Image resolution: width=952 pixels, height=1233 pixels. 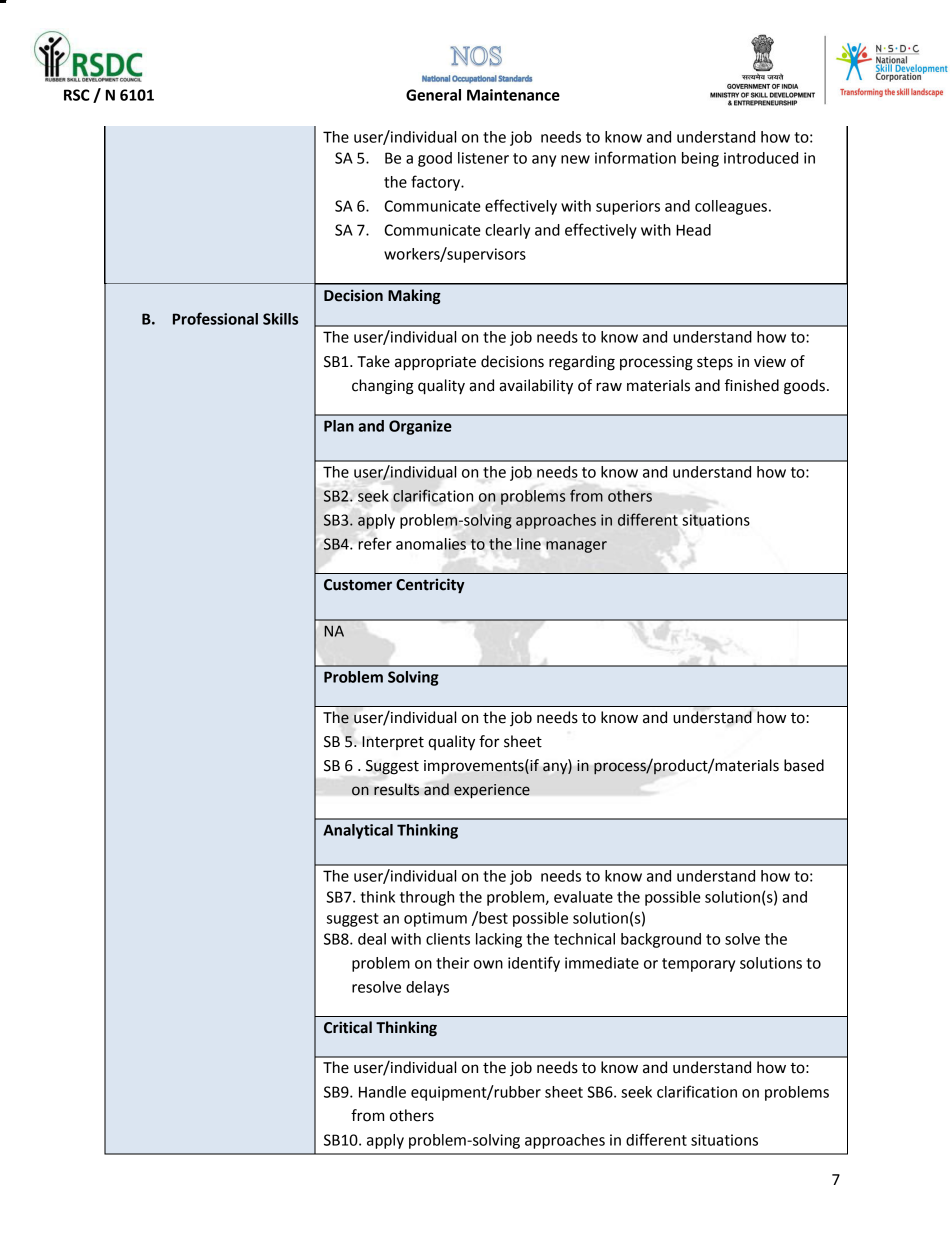 I want to click on Handle, so click(x=382, y=1092).
